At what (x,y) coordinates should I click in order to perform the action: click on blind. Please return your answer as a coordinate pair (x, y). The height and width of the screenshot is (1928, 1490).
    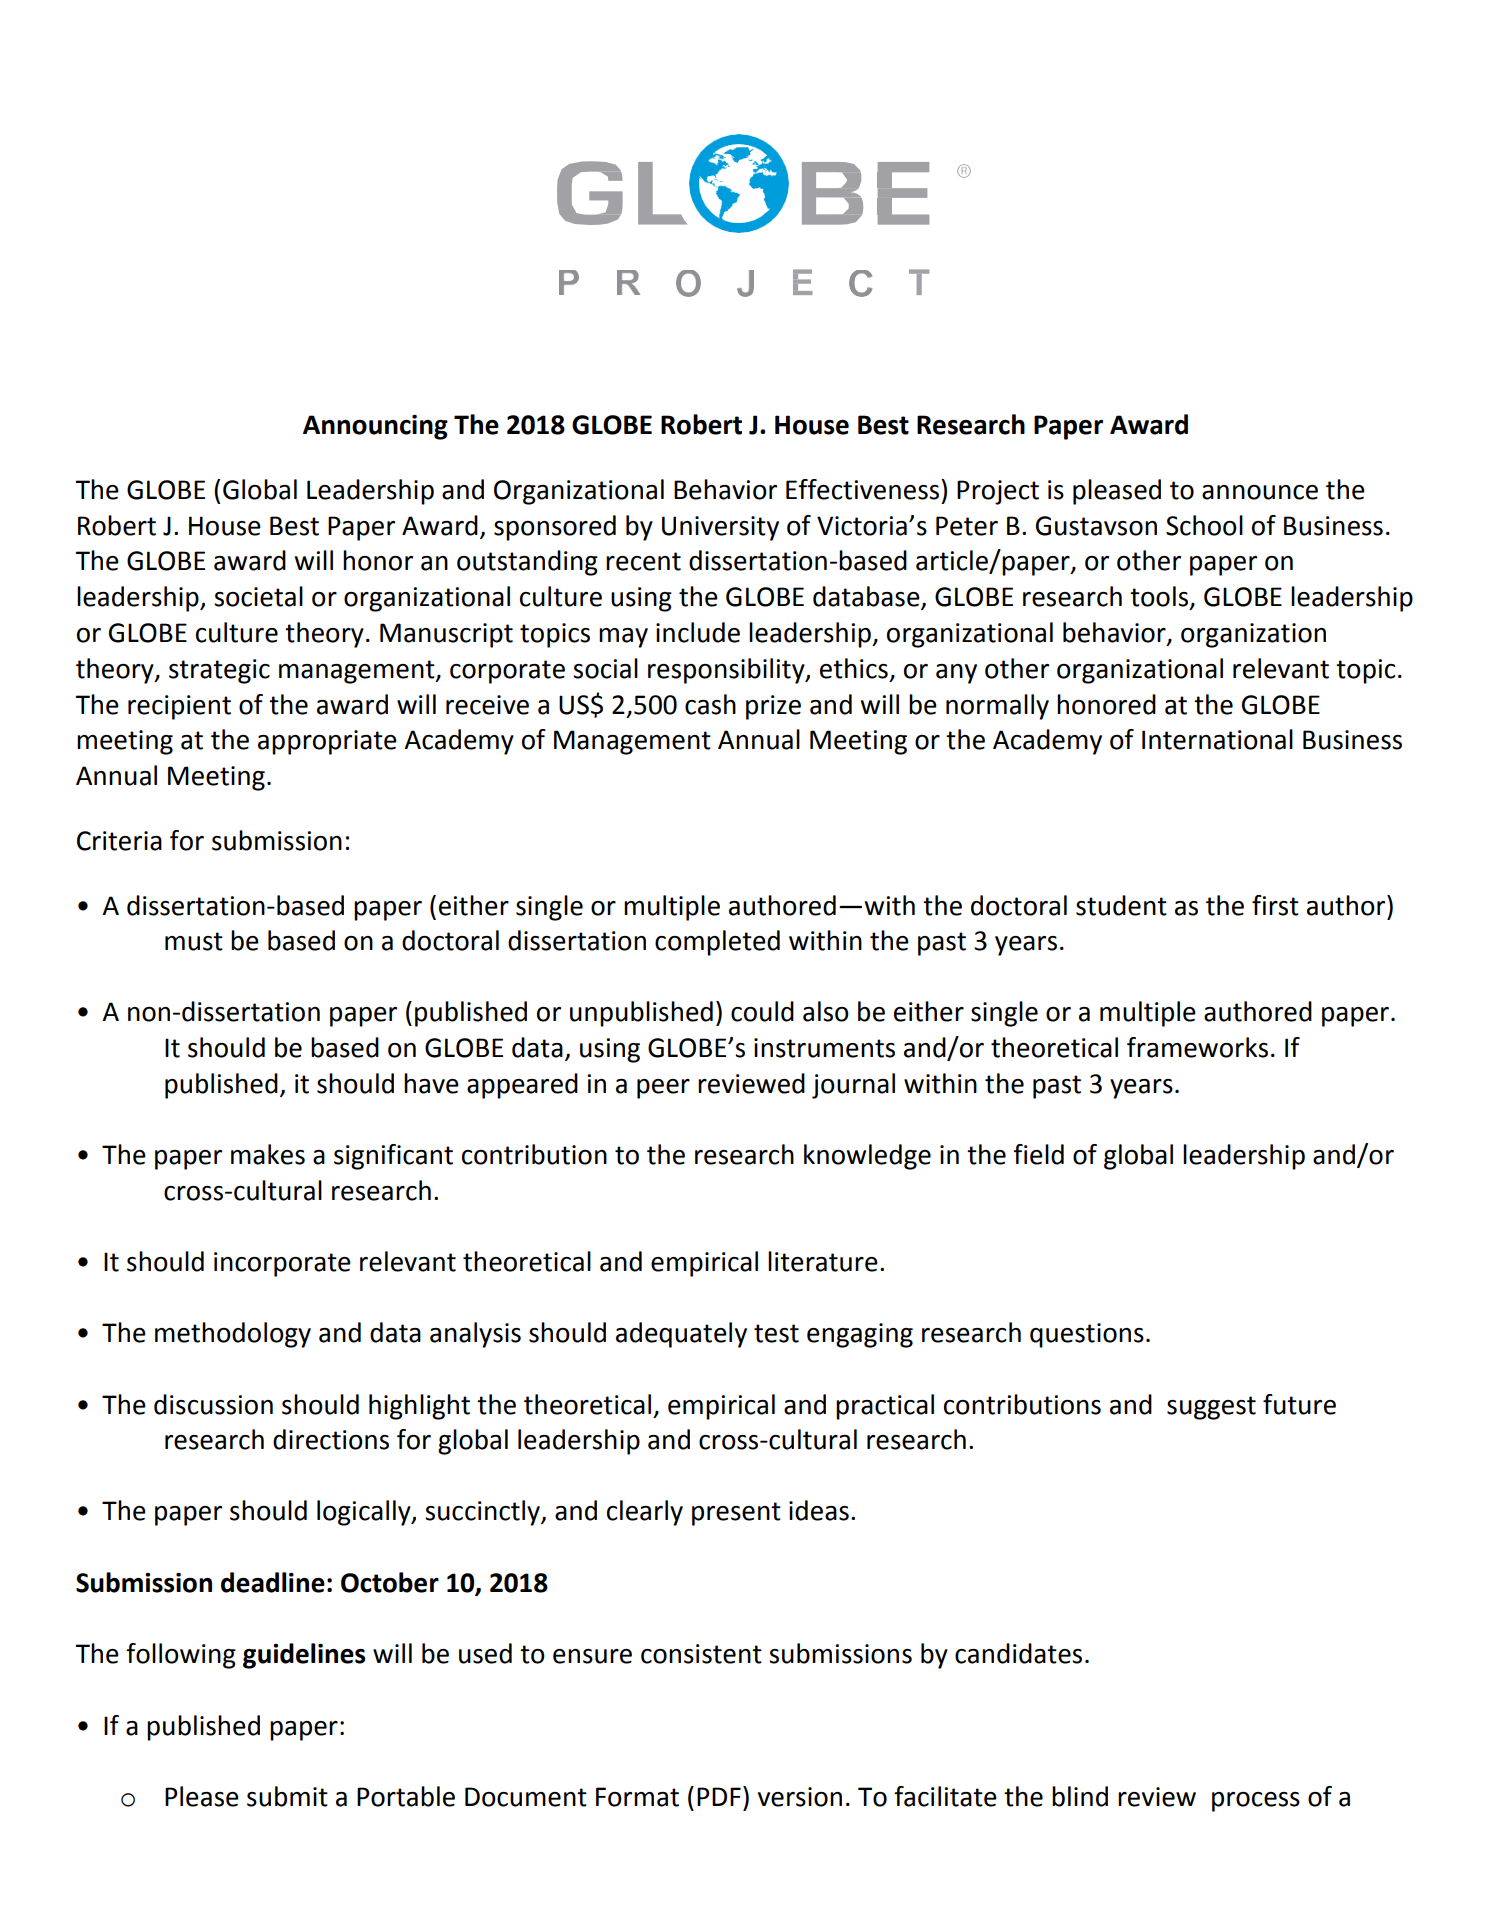
    Looking at the image, I should click on (1080, 1796).
